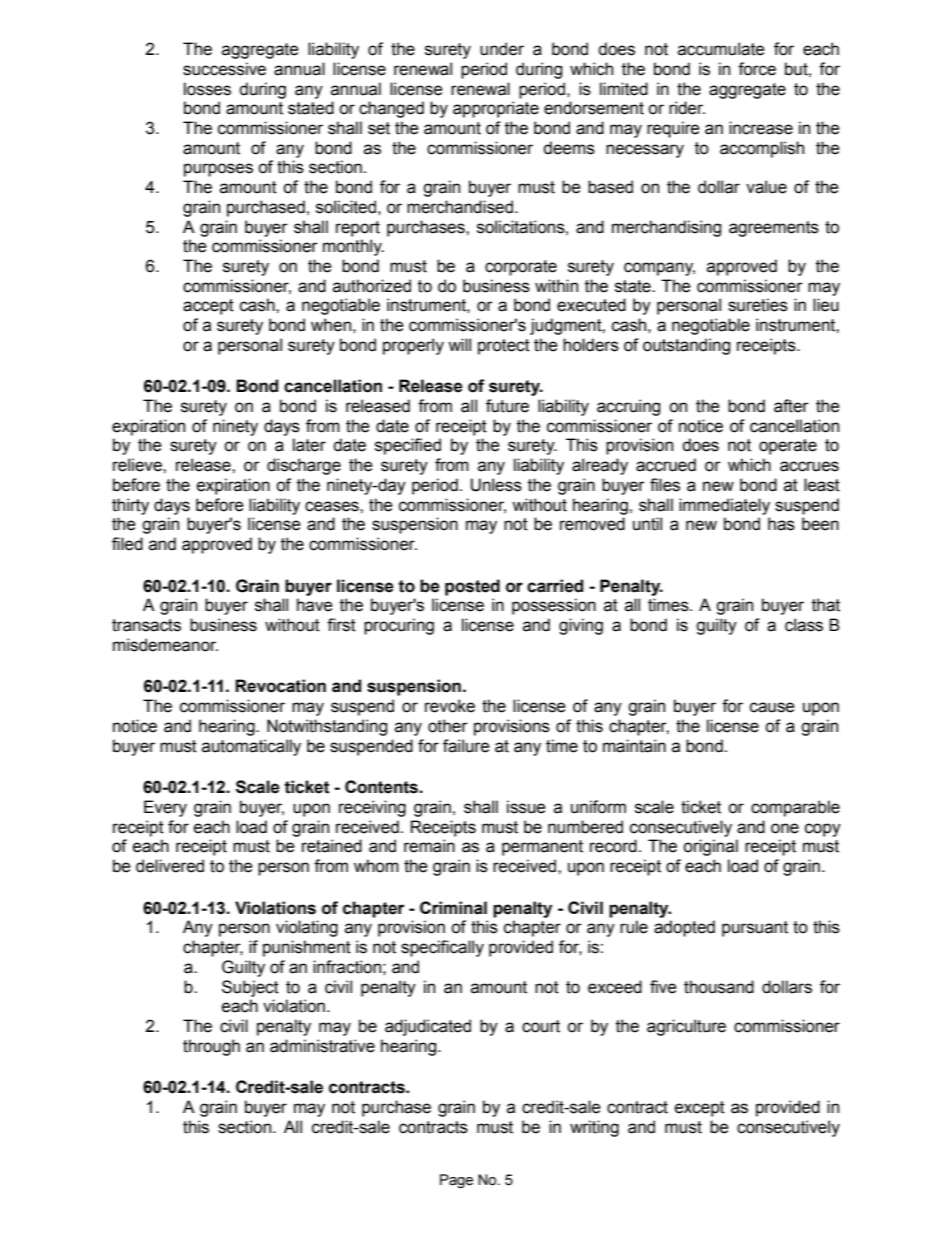 Image resolution: width=952 pixels, height=1233 pixels. Describe the element at coordinates (496, 109) in the screenshot. I see `appropriate` at that location.
